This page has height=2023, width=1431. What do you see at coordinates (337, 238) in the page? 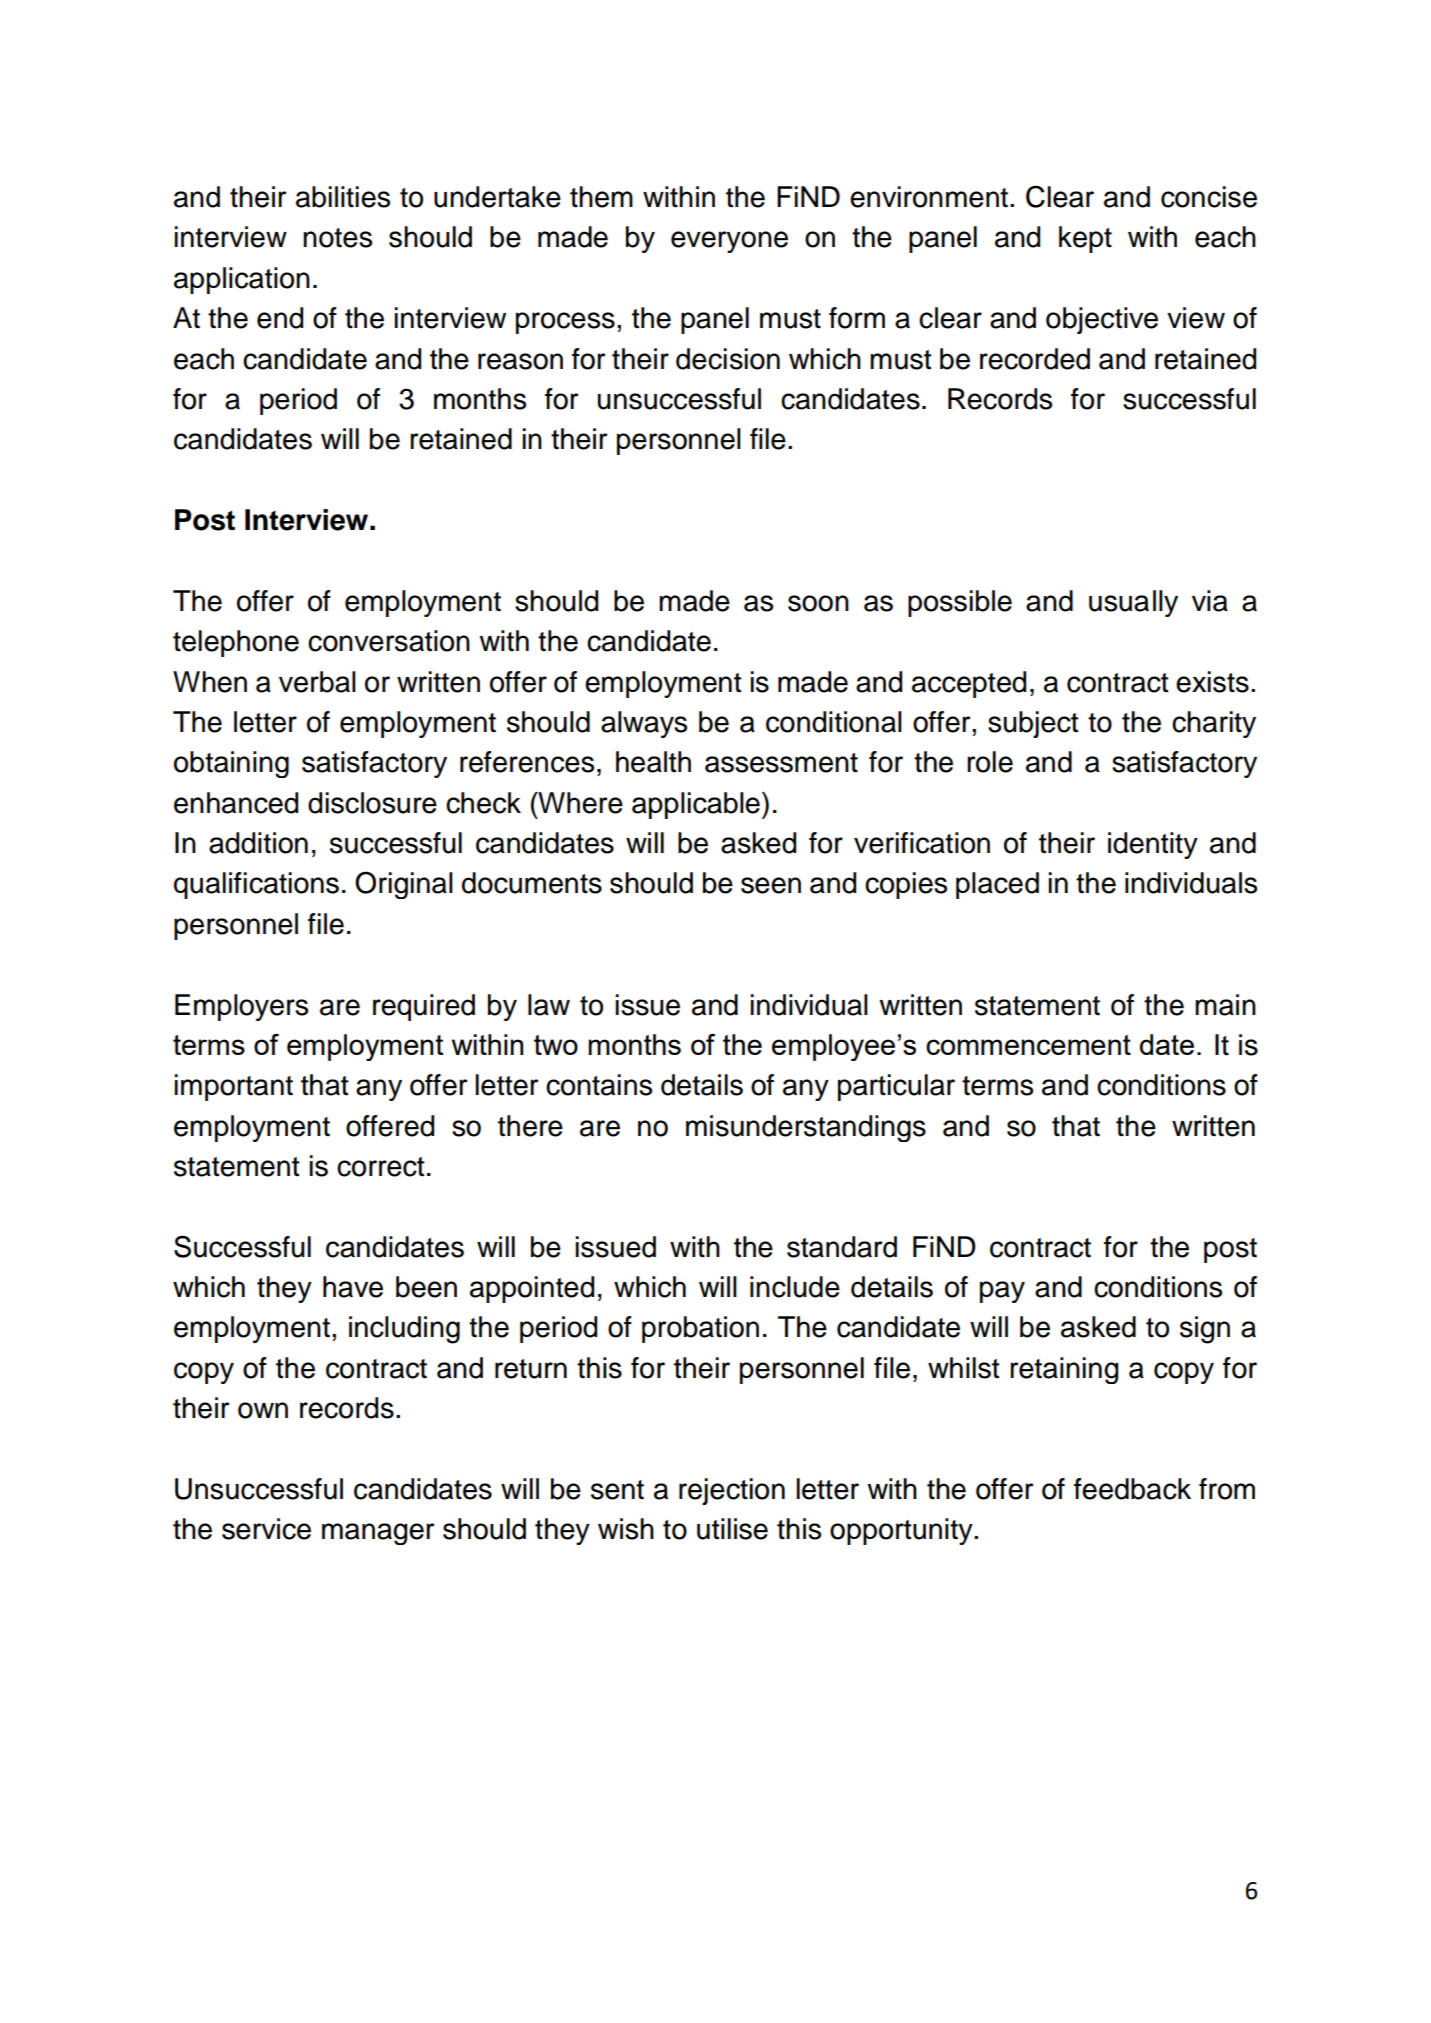
I see `notes` at bounding box center [337, 238].
